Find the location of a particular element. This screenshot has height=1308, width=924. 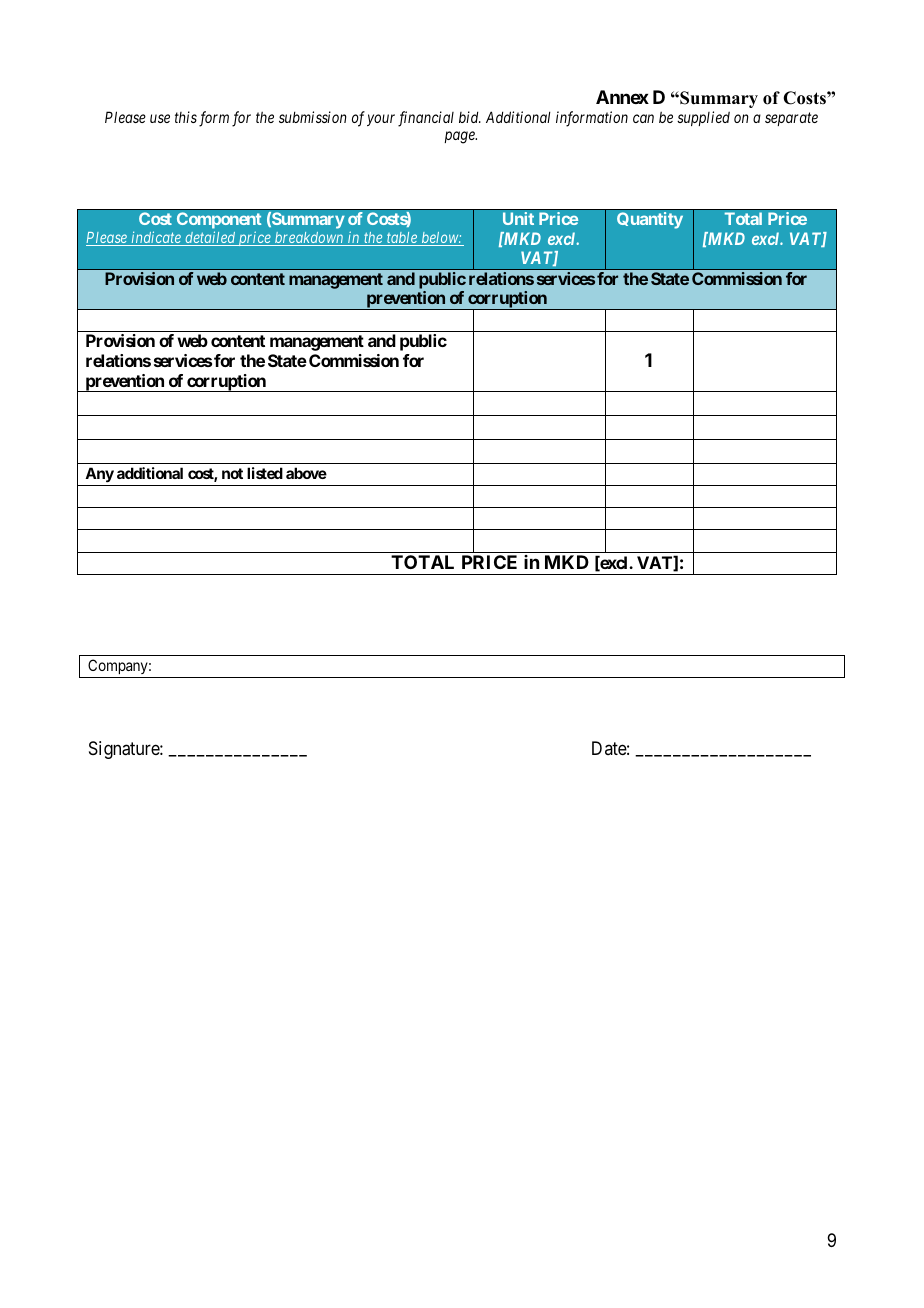

supplied is located at coordinates (703, 118).
